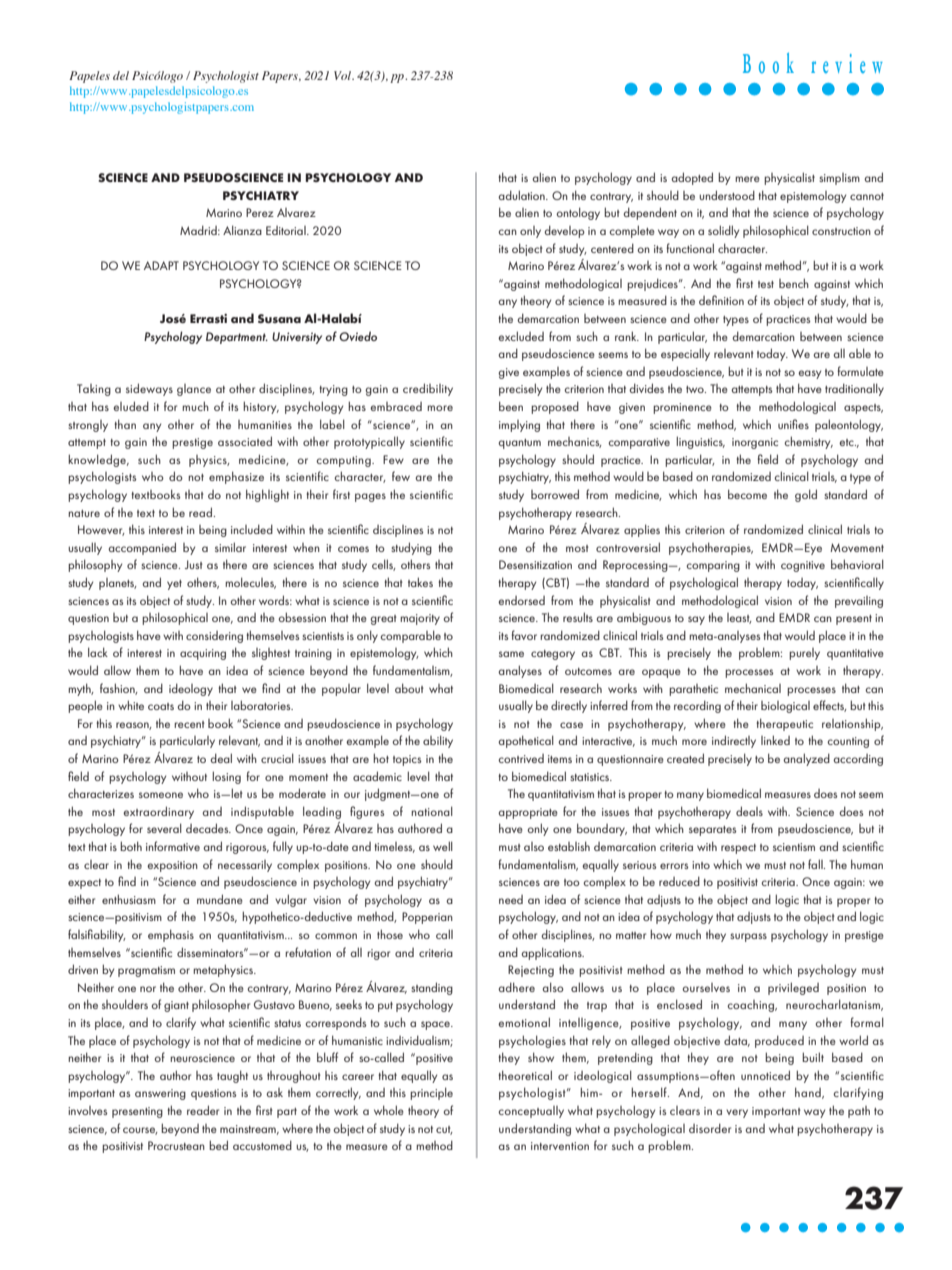  I want to click on someone, so click(161, 795).
